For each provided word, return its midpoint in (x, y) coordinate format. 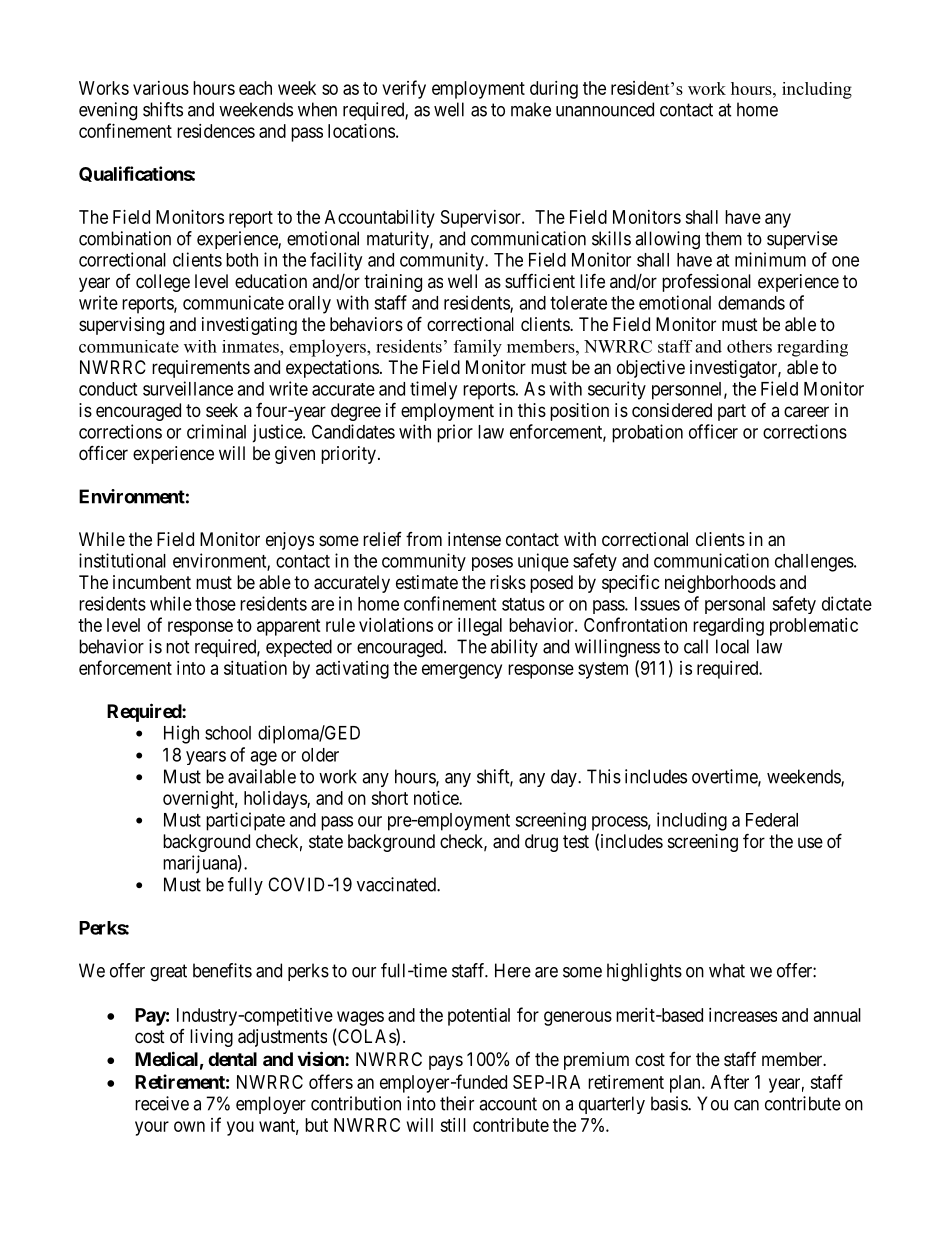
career (806, 411)
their (457, 1103)
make (531, 109)
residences (216, 131)
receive (162, 1103)
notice (437, 798)
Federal (772, 820)
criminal (216, 431)
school (228, 733)
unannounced (605, 109)
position (579, 412)
